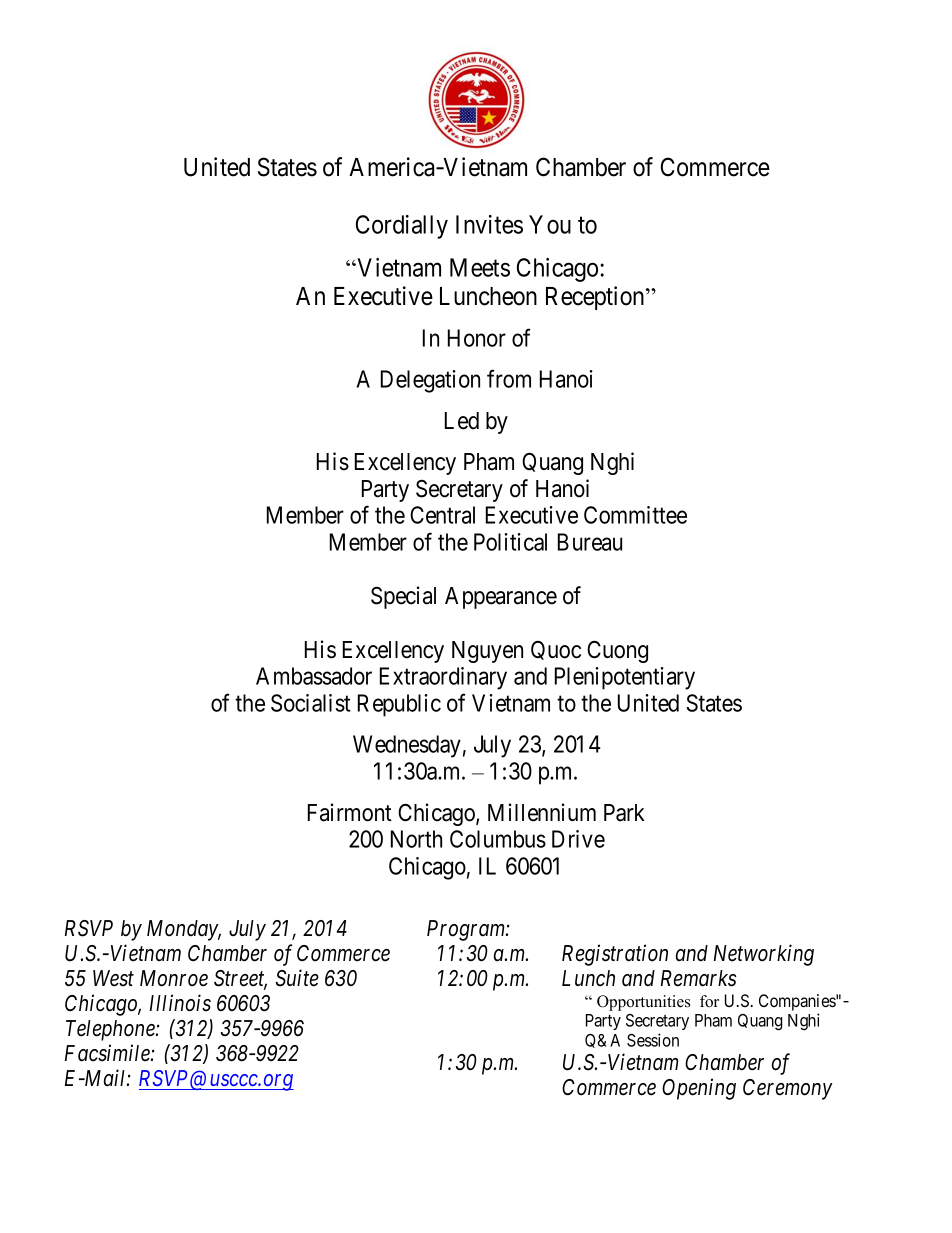 The width and height of the screenshot is (952, 1233). Describe the element at coordinates (108, 1053) in the screenshot. I see `Facsimile` at that location.
